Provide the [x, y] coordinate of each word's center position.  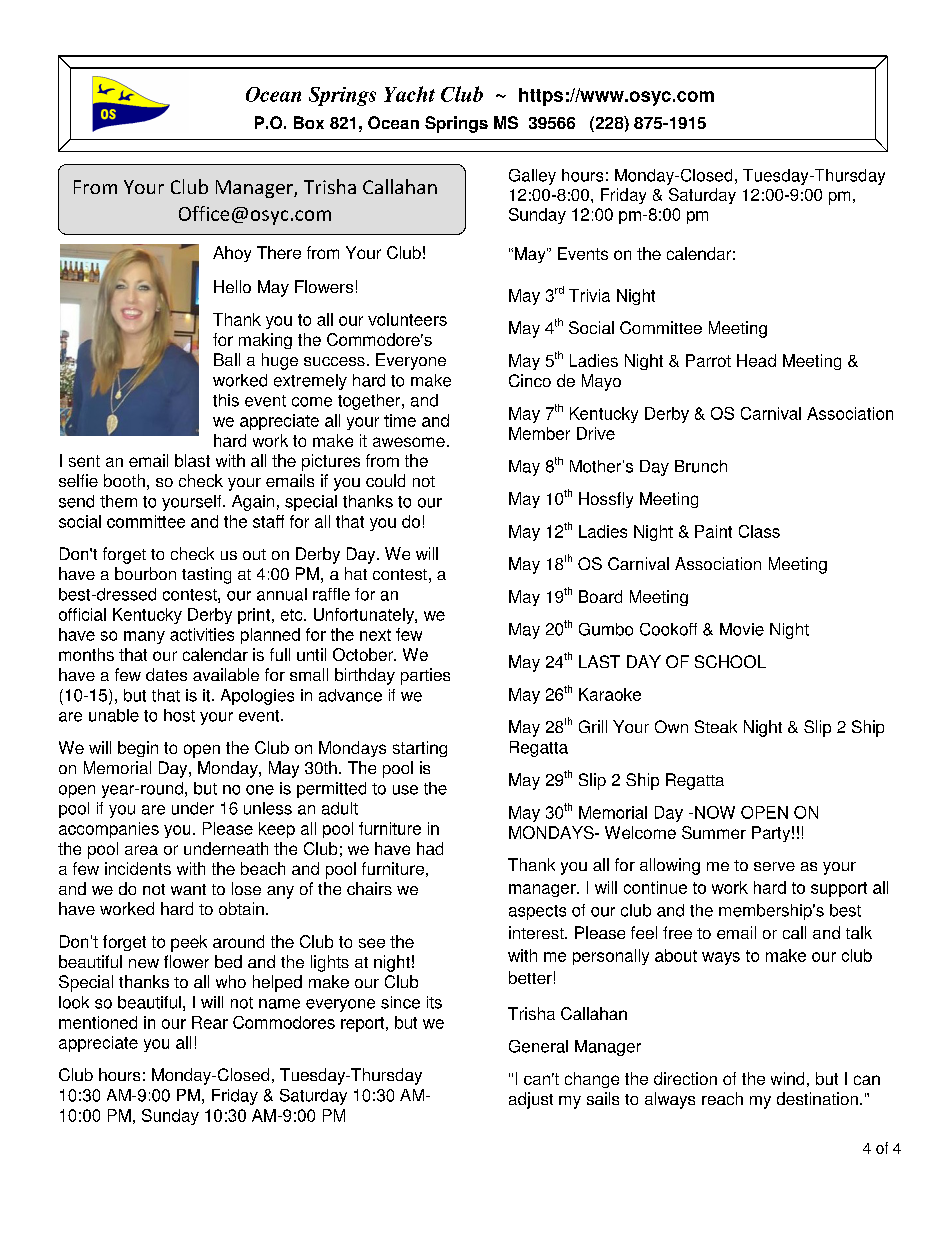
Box [309, 122]
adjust [531, 1100]
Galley [532, 177]
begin [138, 749]
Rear [210, 1022]
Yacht [409, 94]
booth [124, 480]
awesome [409, 442]
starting [420, 749]
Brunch [701, 466]
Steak [716, 726]
